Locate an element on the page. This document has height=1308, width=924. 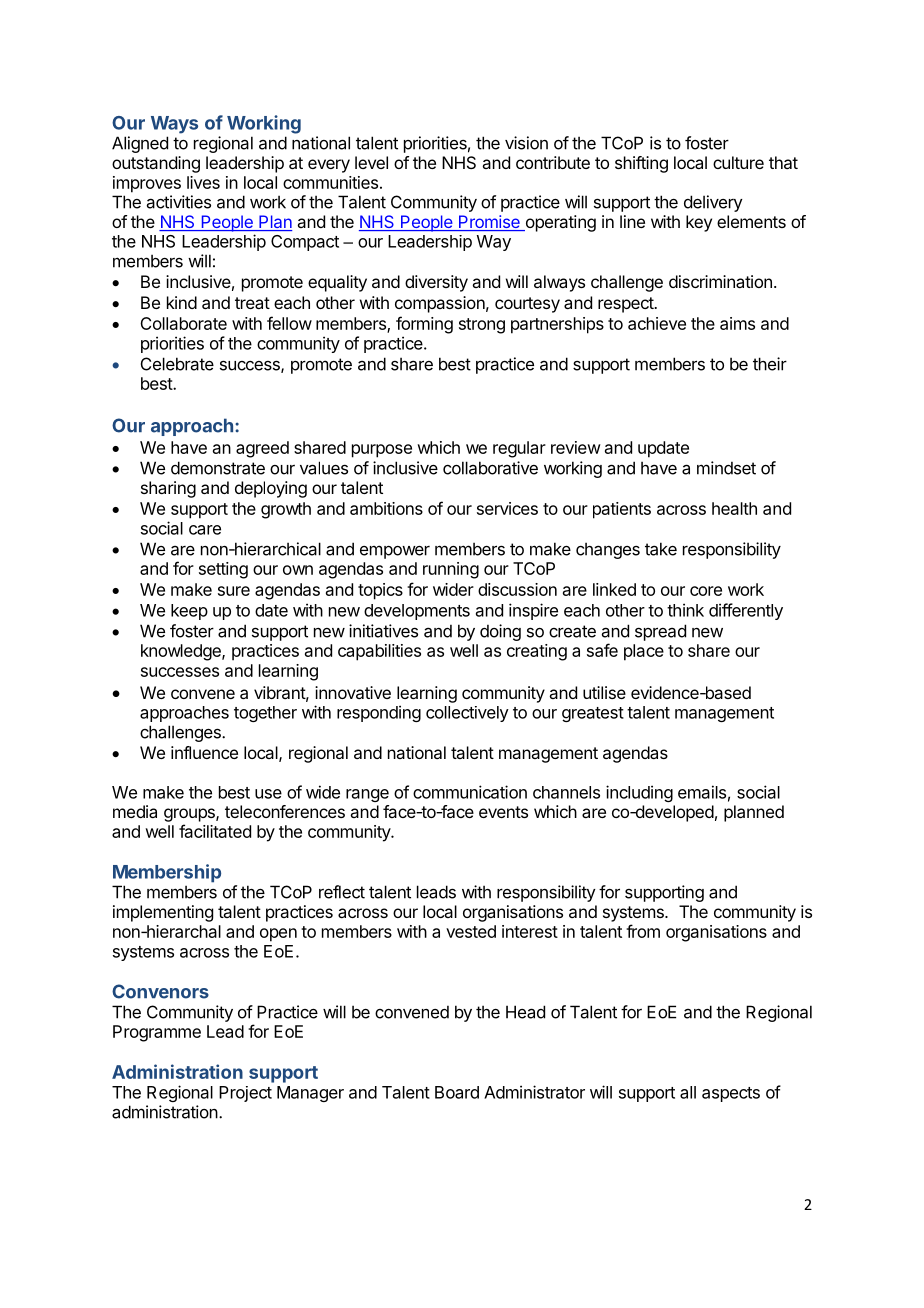
lives is located at coordinates (203, 182).
